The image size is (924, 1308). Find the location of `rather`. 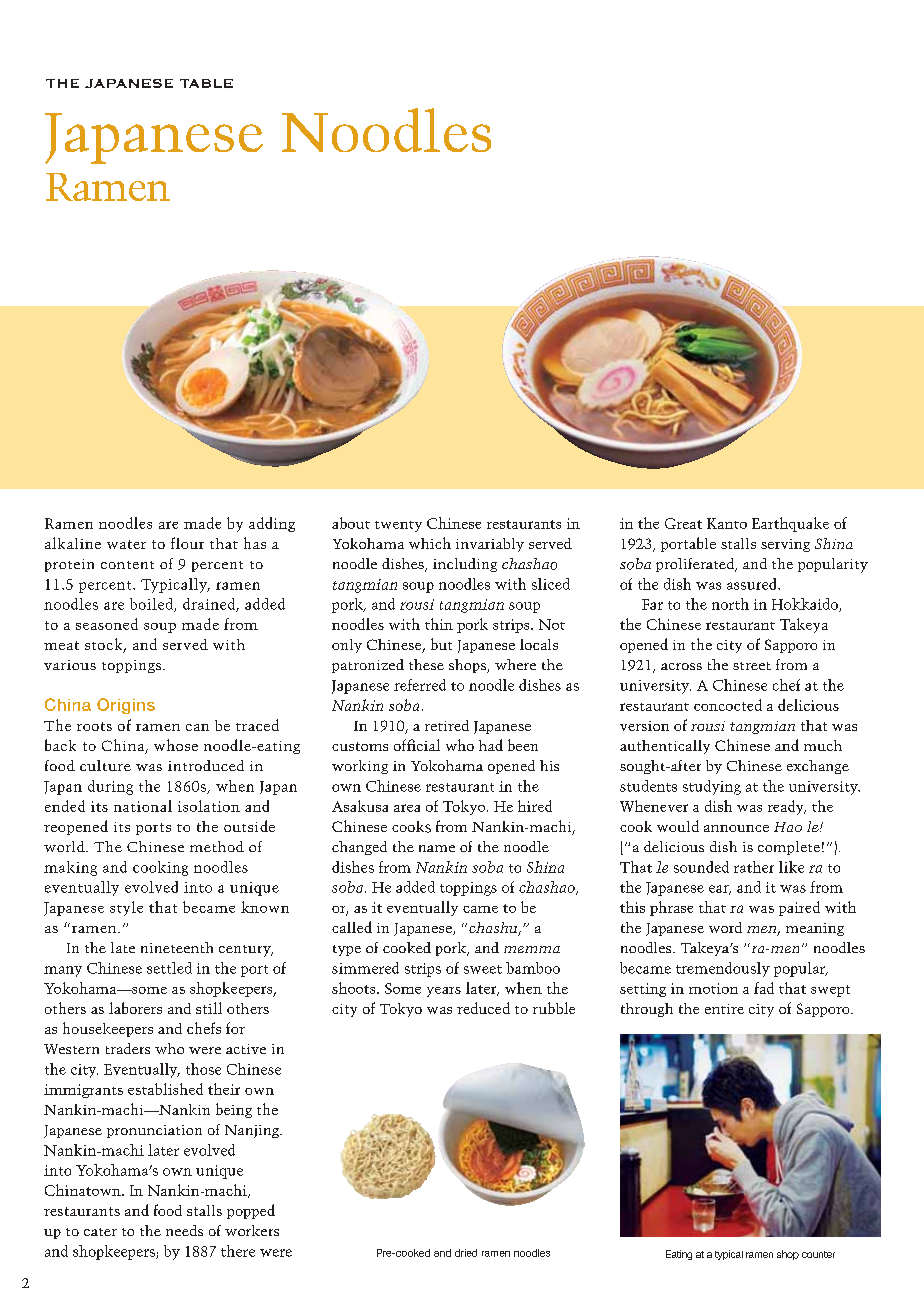

rather is located at coordinates (754, 867).
